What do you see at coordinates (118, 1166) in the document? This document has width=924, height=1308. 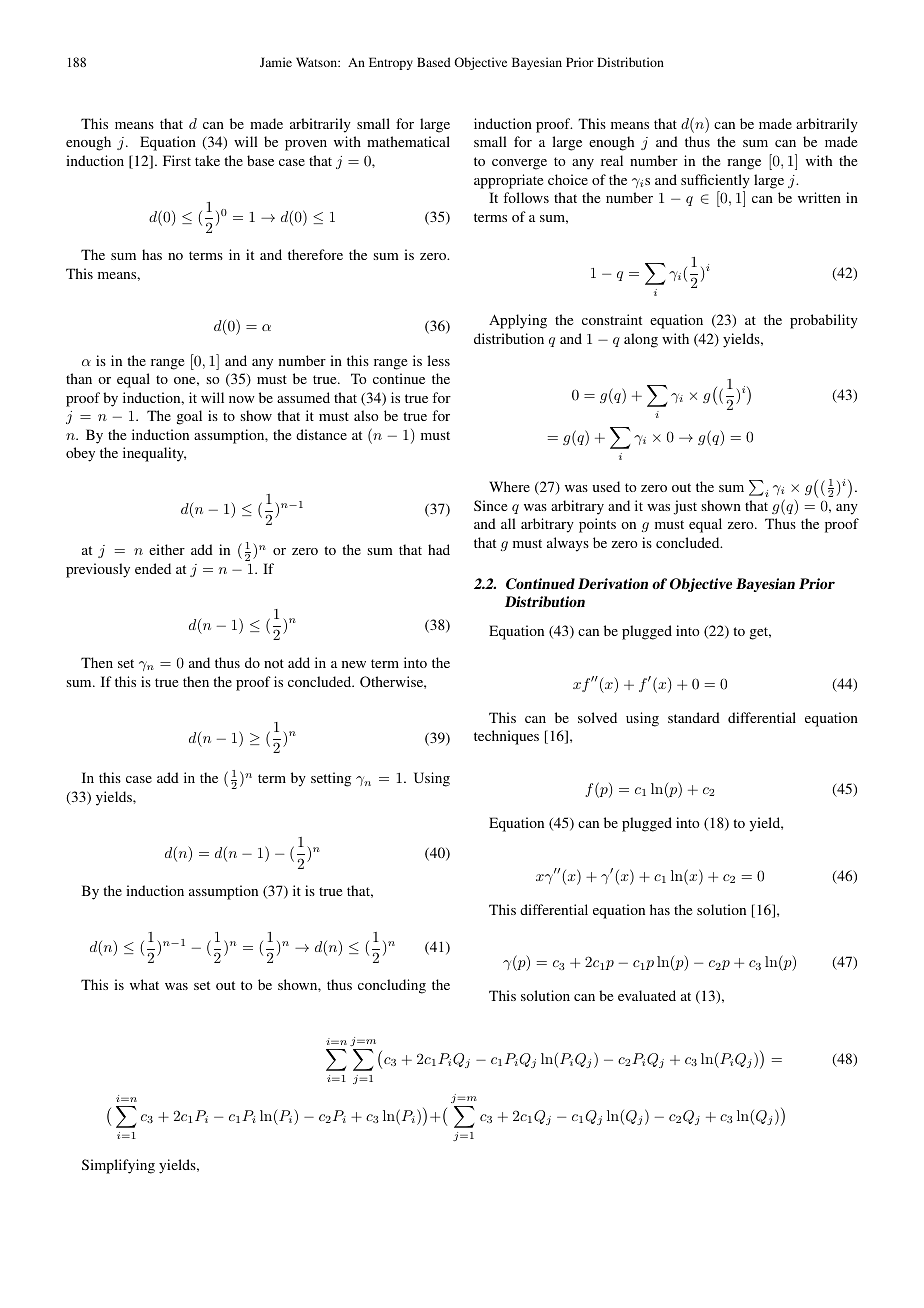 I see `Simplifying` at bounding box center [118, 1166].
